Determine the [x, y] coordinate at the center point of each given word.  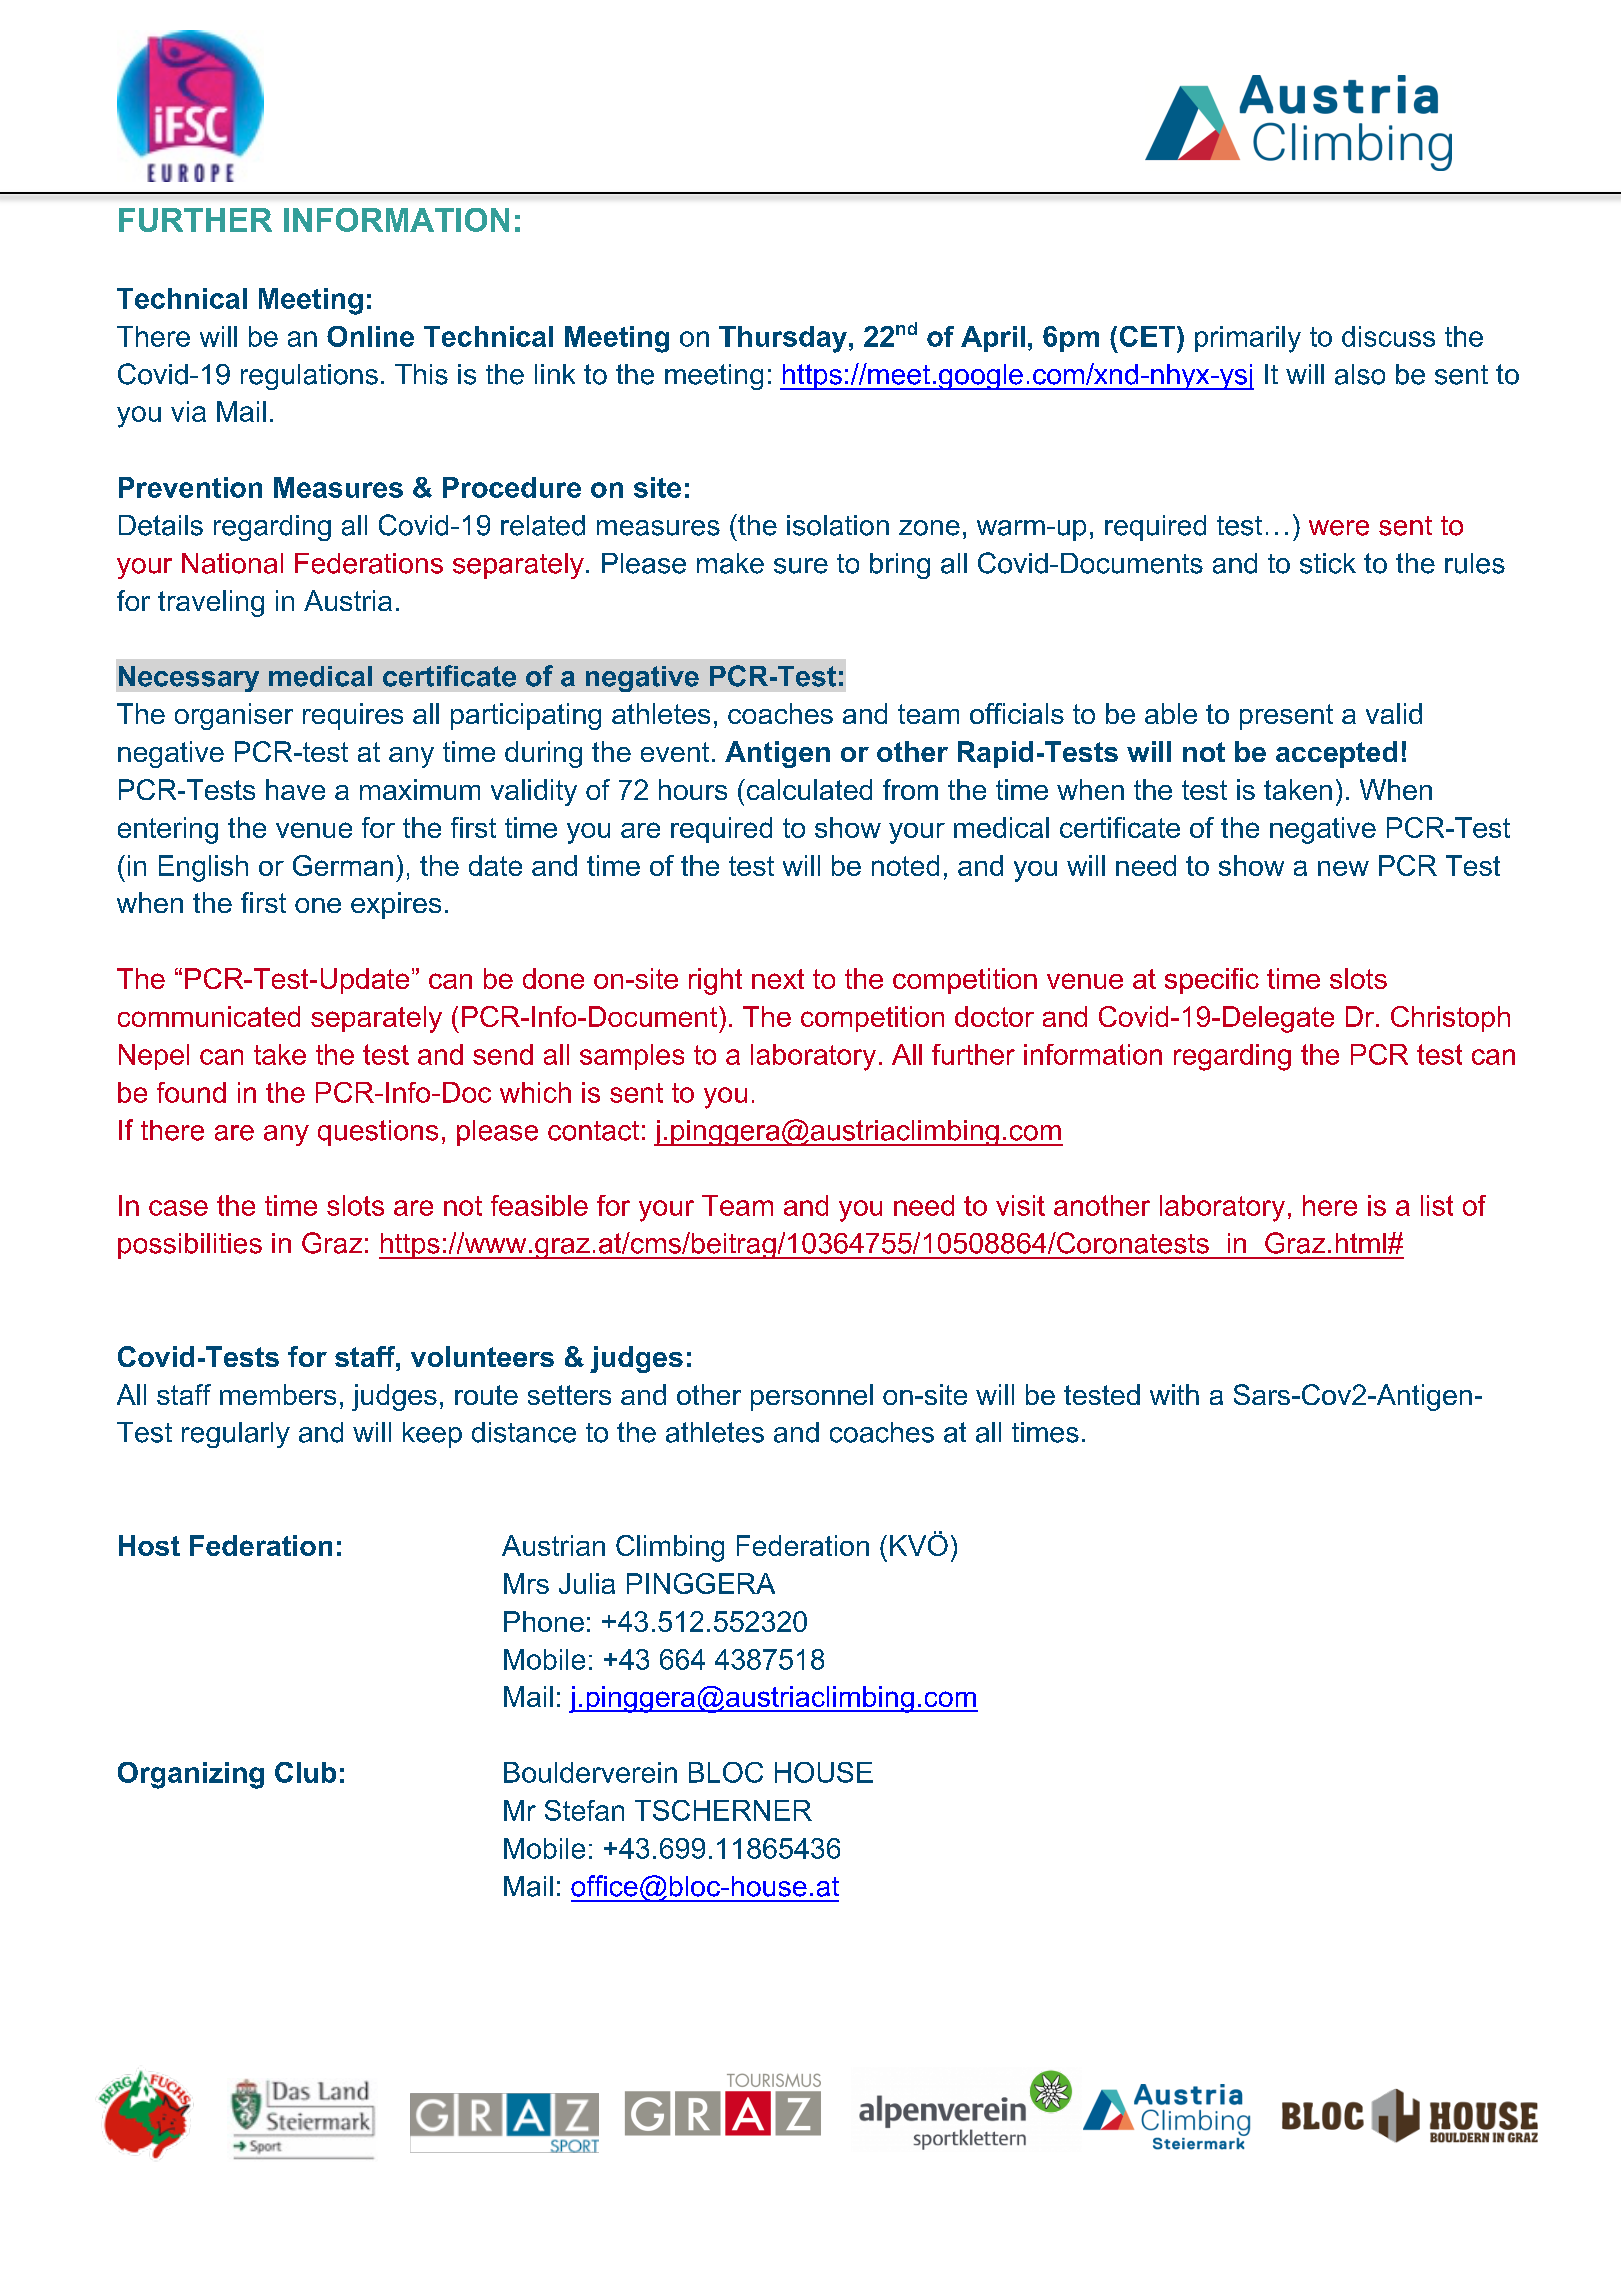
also [1360, 374]
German [343, 865]
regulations [309, 377]
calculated [808, 789]
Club [305, 1772]
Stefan [584, 1810]
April [993, 339]
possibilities [190, 1246]
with [1174, 1394]
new [1343, 868]
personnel [812, 1397]
